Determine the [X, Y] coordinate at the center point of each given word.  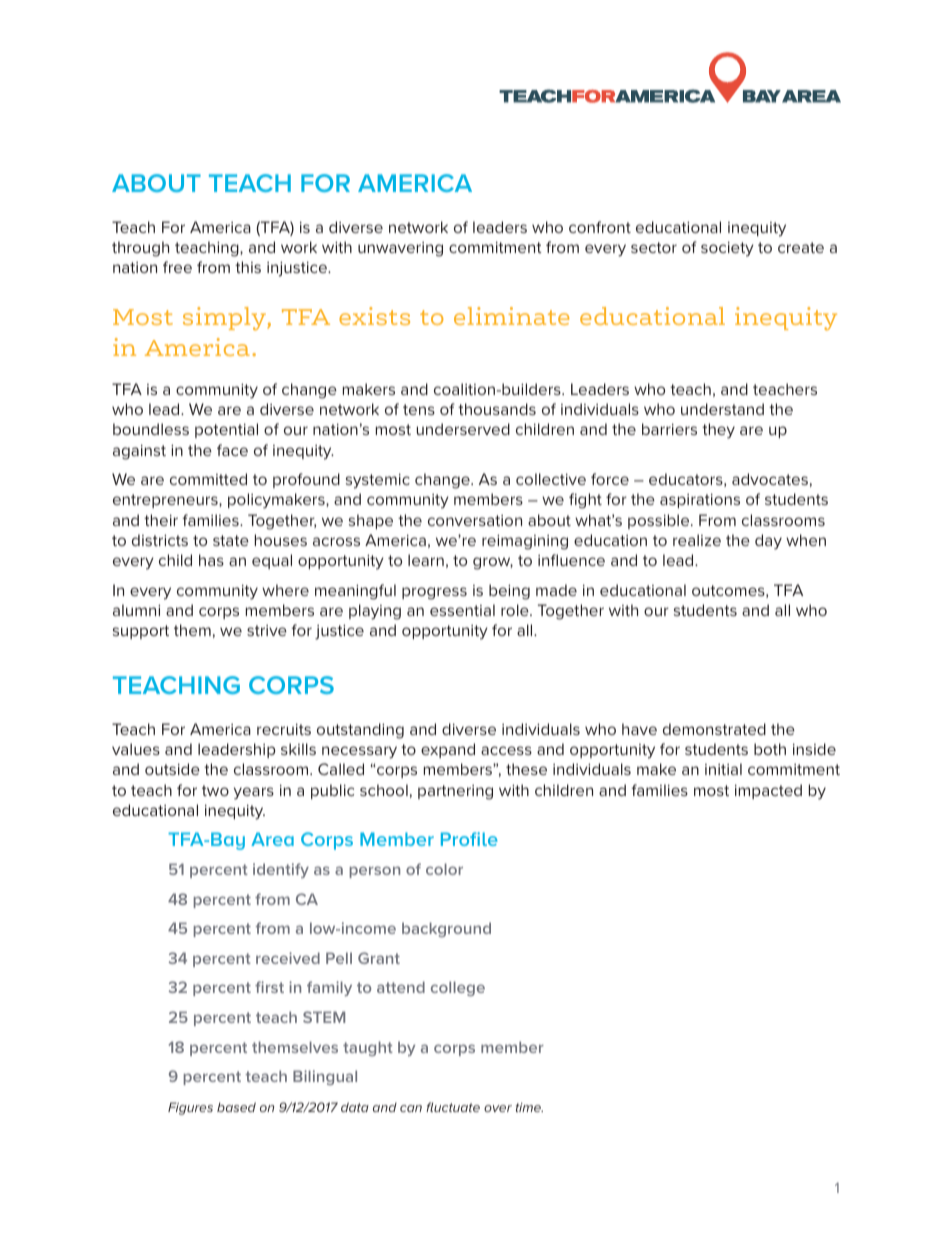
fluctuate [453, 1107]
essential [462, 610]
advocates [770, 479]
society [727, 249]
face [232, 450]
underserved [463, 429]
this [248, 267]
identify [281, 870]
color [444, 869]
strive [267, 630]
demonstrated [714, 729]
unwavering [400, 249]
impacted [768, 791]
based [236, 1107]
